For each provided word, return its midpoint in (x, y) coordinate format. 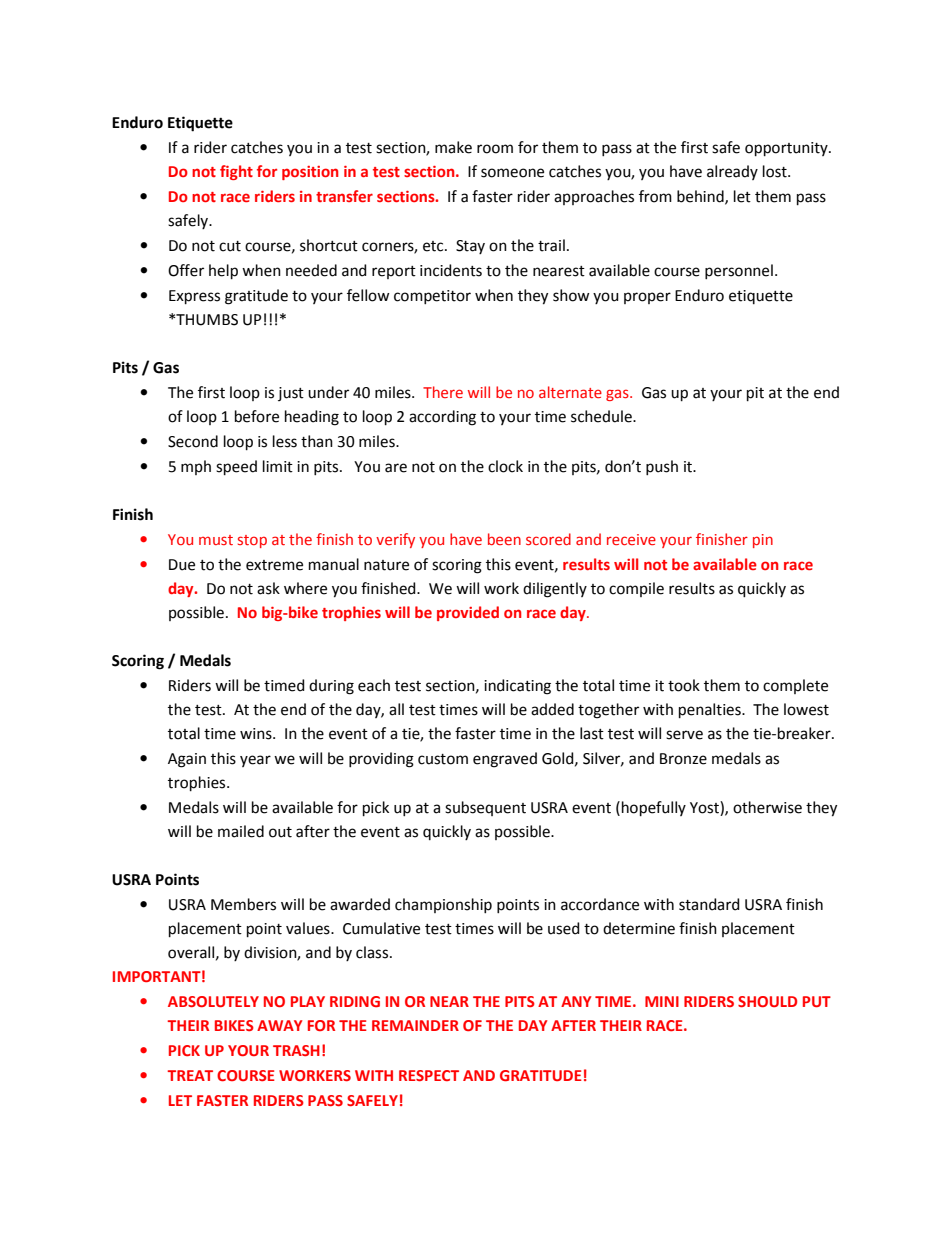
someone (512, 173)
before (257, 416)
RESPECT (429, 1075)
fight (236, 172)
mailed (241, 831)
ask (268, 588)
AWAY (279, 1025)
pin (763, 541)
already (732, 172)
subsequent (485, 808)
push (662, 467)
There (443, 392)
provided (468, 613)
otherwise (767, 807)
